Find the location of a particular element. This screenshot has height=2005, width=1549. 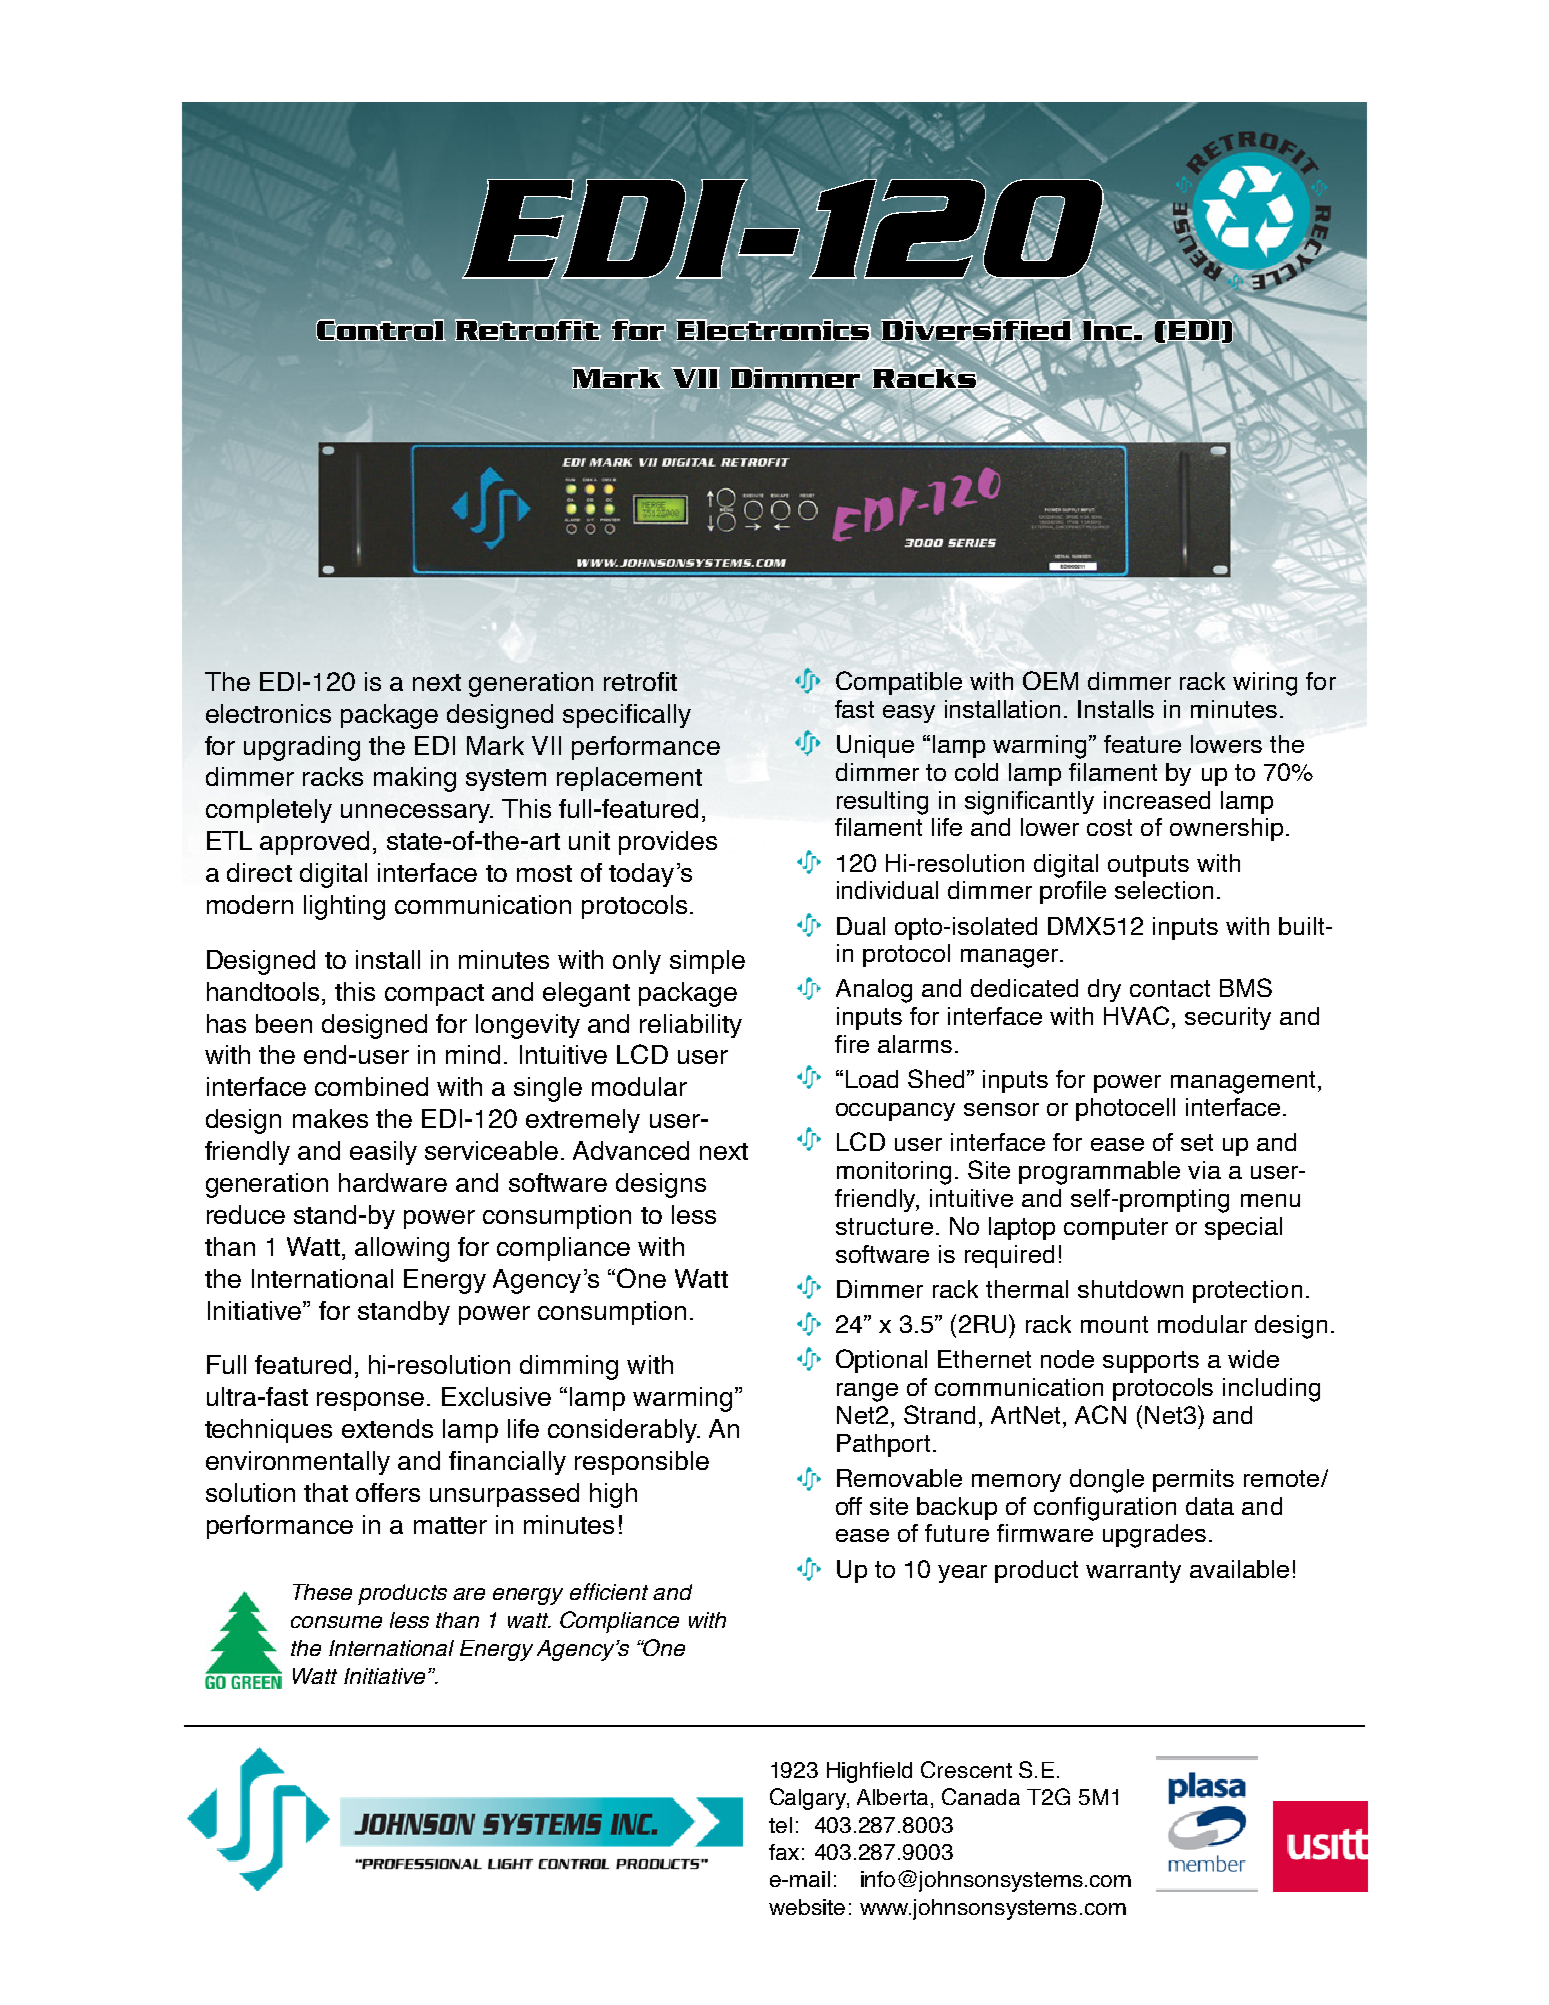

approved is located at coordinates (314, 843).
